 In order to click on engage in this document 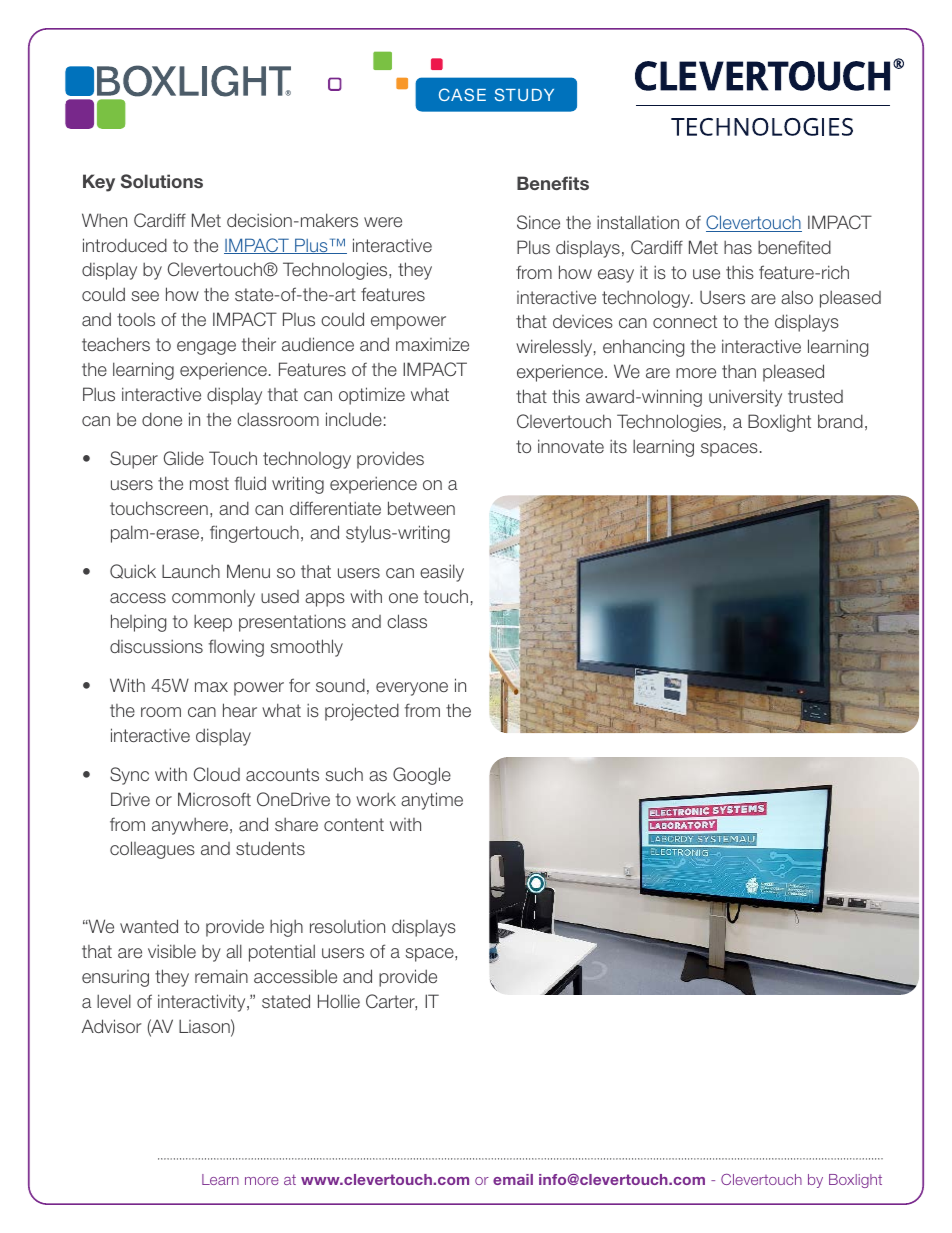, I will do `click(206, 348)`.
